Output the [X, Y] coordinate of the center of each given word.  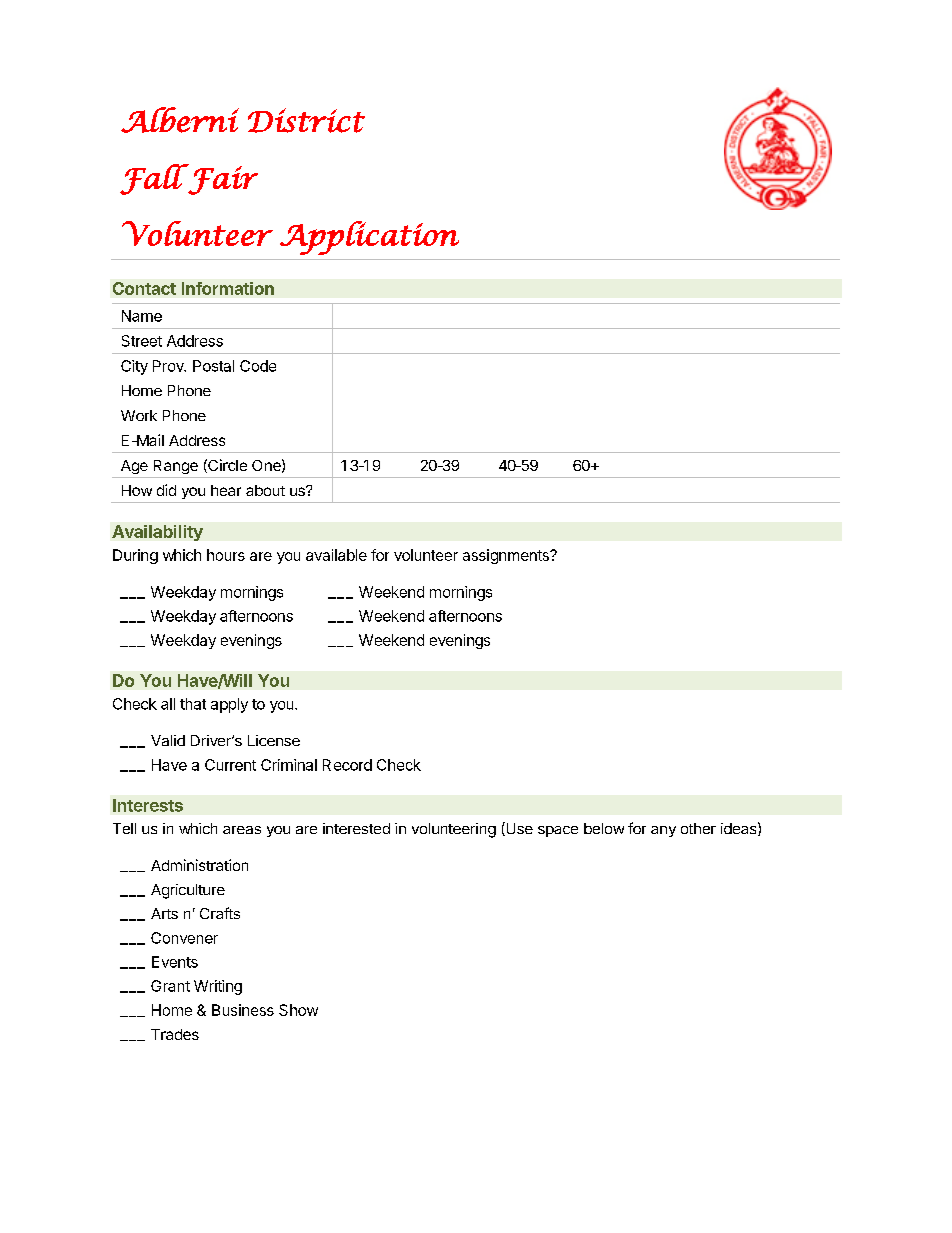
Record [347, 765]
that [193, 704]
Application [369, 238]
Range [176, 467]
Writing [218, 987]
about [265, 490]
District [306, 120]
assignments [507, 556]
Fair [222, 179]
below [604, 828]
